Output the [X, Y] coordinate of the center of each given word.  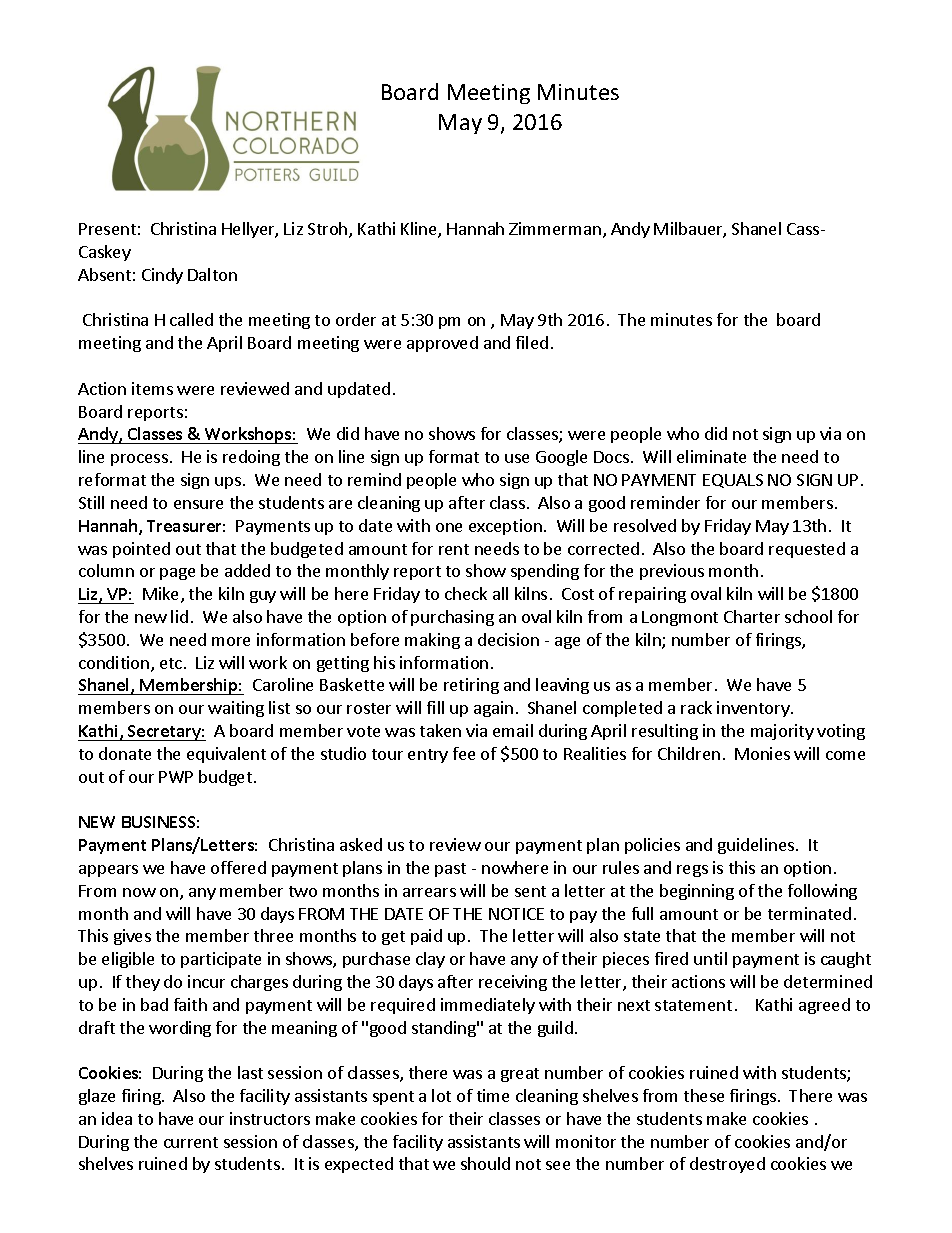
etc [172, 663]
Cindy [162, 276]
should [485, 1163]
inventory [754, 709]
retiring [471, 686]
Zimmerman [555, 228]
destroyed [727, 1165]
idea [117, 1118]
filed [532, 342]
